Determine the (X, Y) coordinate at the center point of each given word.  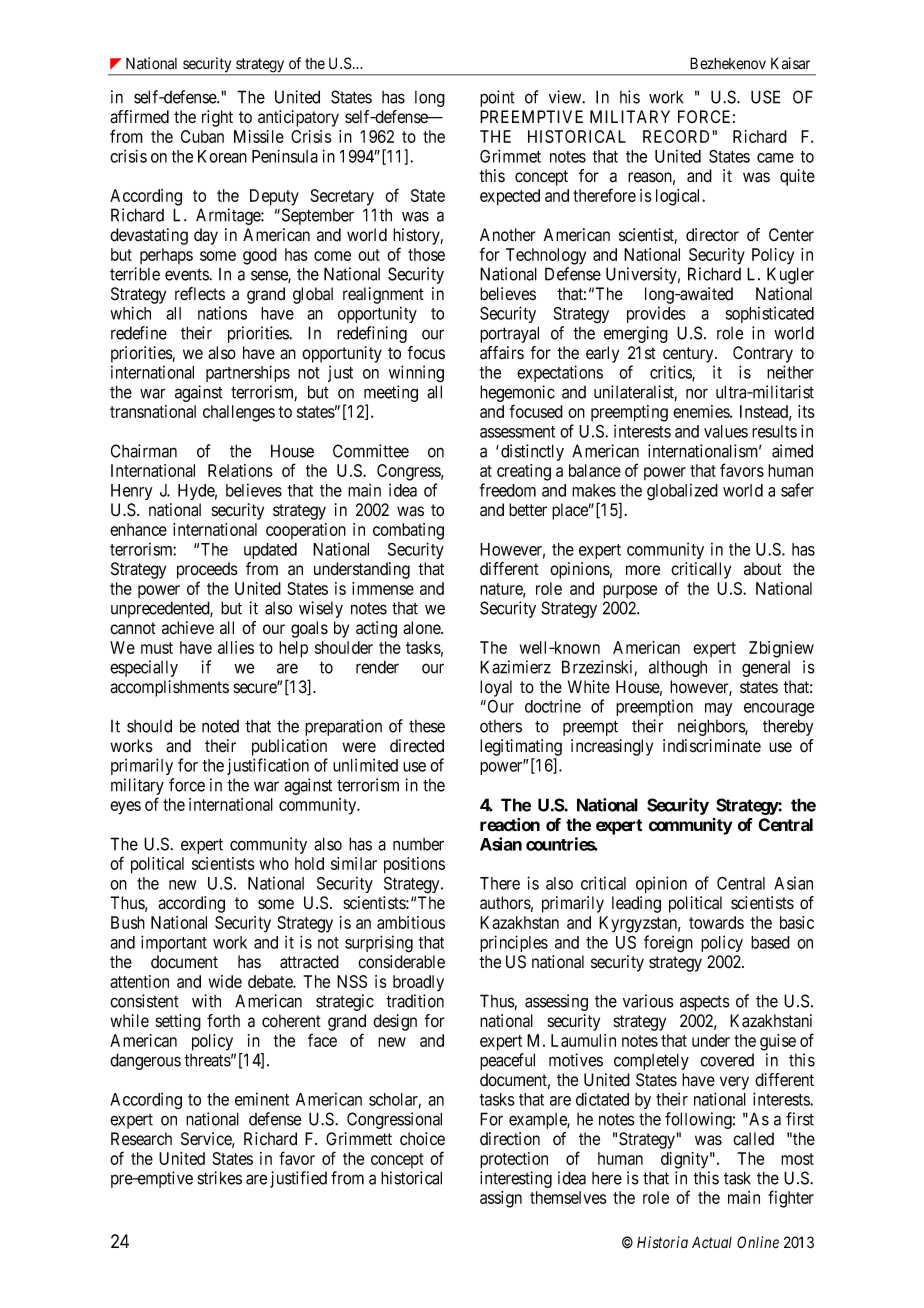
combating (408, 531)
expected (510, 197)
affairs (502, 353)
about (762, 569)
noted (220, 726)
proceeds (207, 570)
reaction (510, 825)
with (206, 1001)
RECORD (678, 136)
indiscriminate (712, 746)
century (689, 355)
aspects (705, 1003)
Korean (222, 156)
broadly (418, 983)
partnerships (248, 373)
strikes (219, 1178)
